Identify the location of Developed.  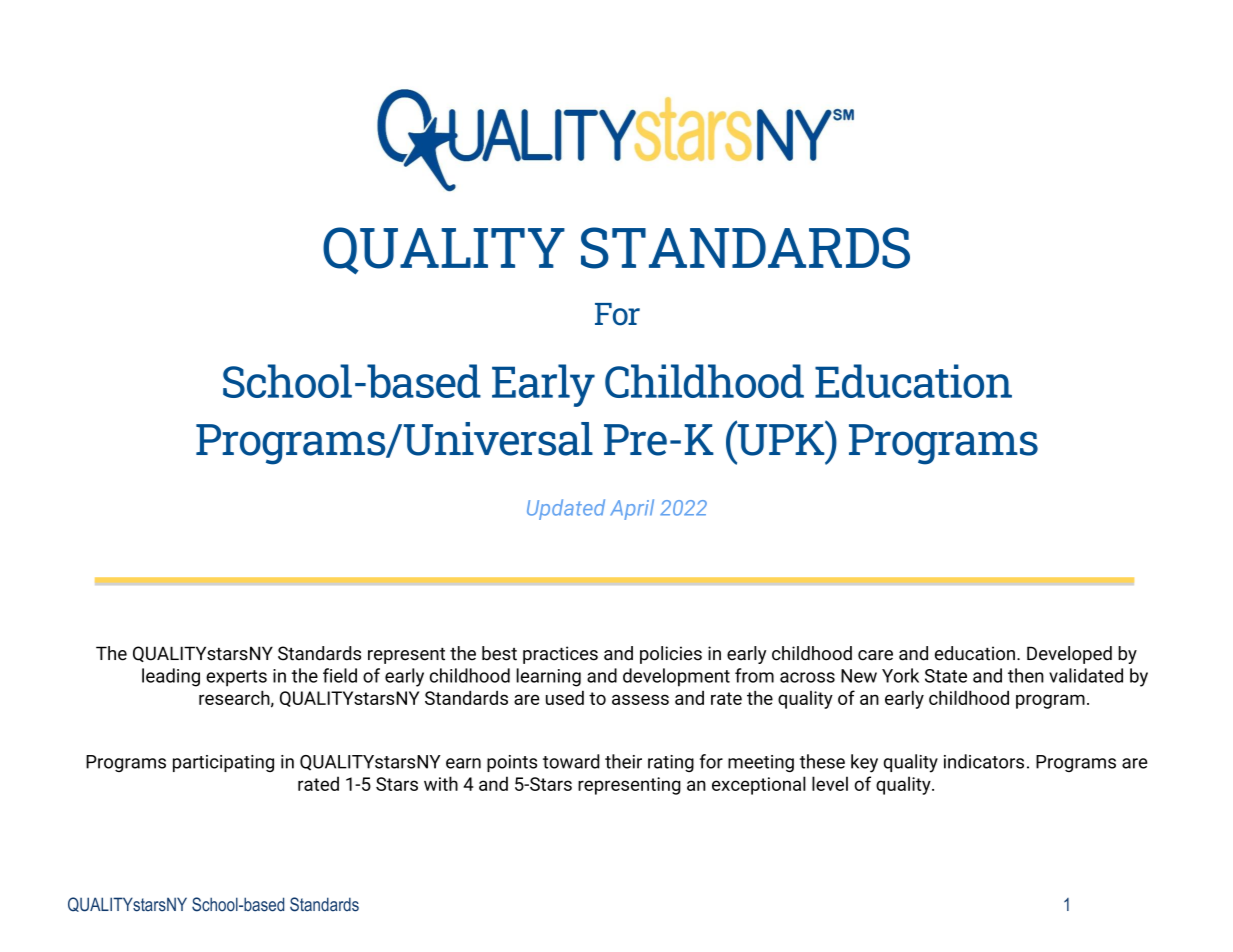
(1069, 655).
